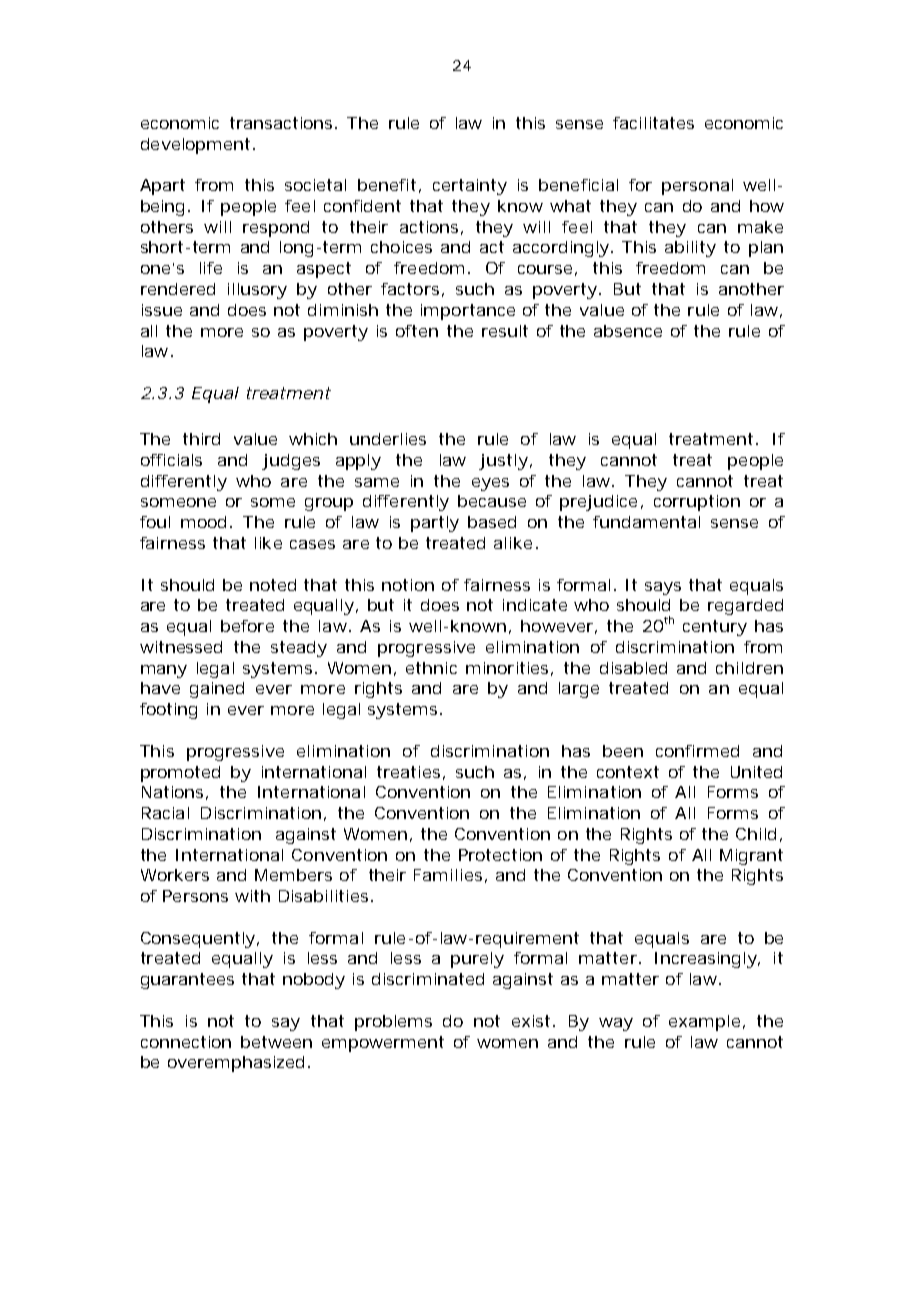 The width and height of the image is (924, 1308). I want to click on promoted, so click(180, 774).
